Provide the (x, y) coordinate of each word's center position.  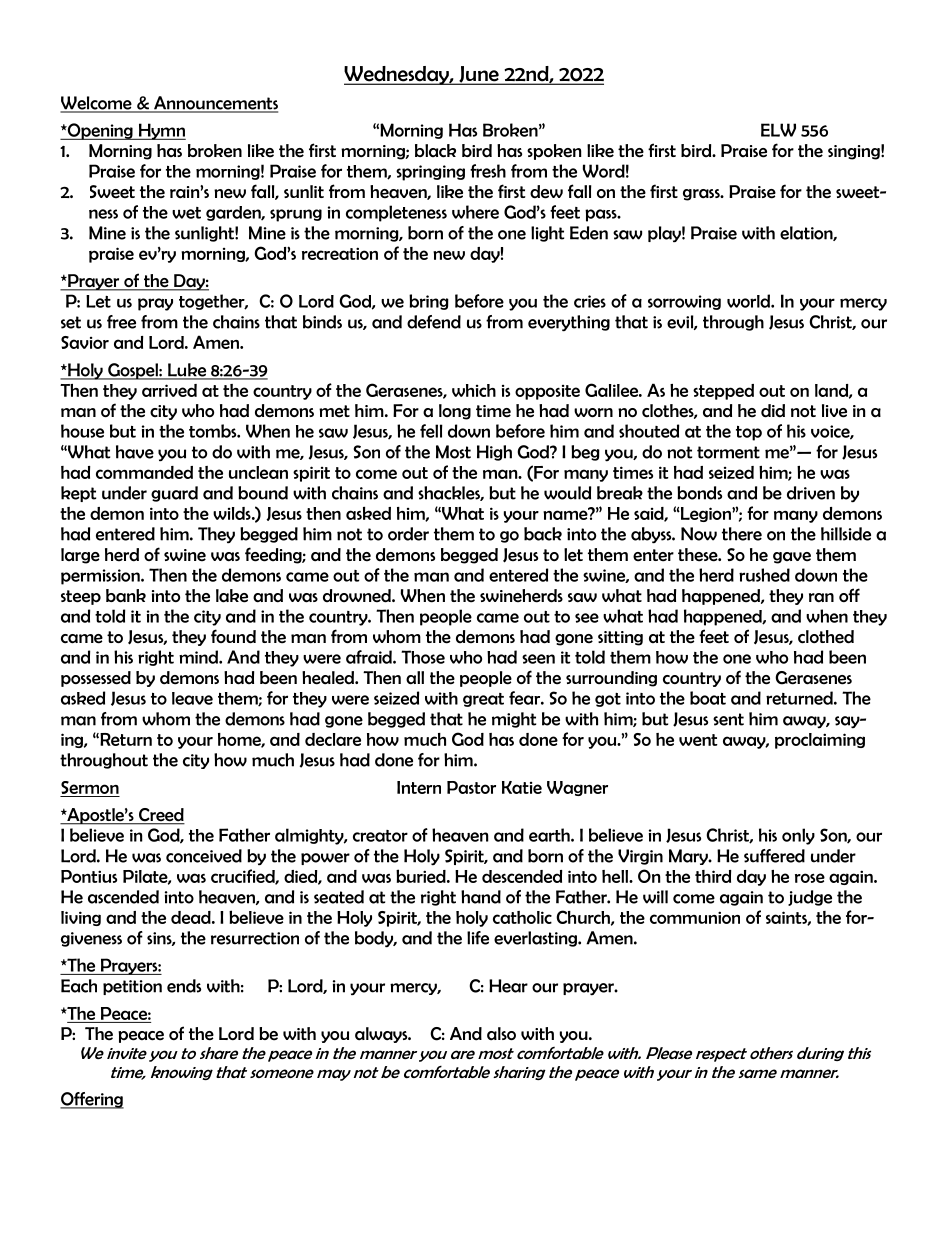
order (408, 534)
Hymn (161, 131)
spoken (554, 152)
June (479, 75)
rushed (764, 575)
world (749, 301)
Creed (161, 816)
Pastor (471, 787)
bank (126, 596)
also (501, 1034)
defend (434, 322)
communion (695, 917)
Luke (187, 371)
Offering (92, 1100)
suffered (774, 856)
